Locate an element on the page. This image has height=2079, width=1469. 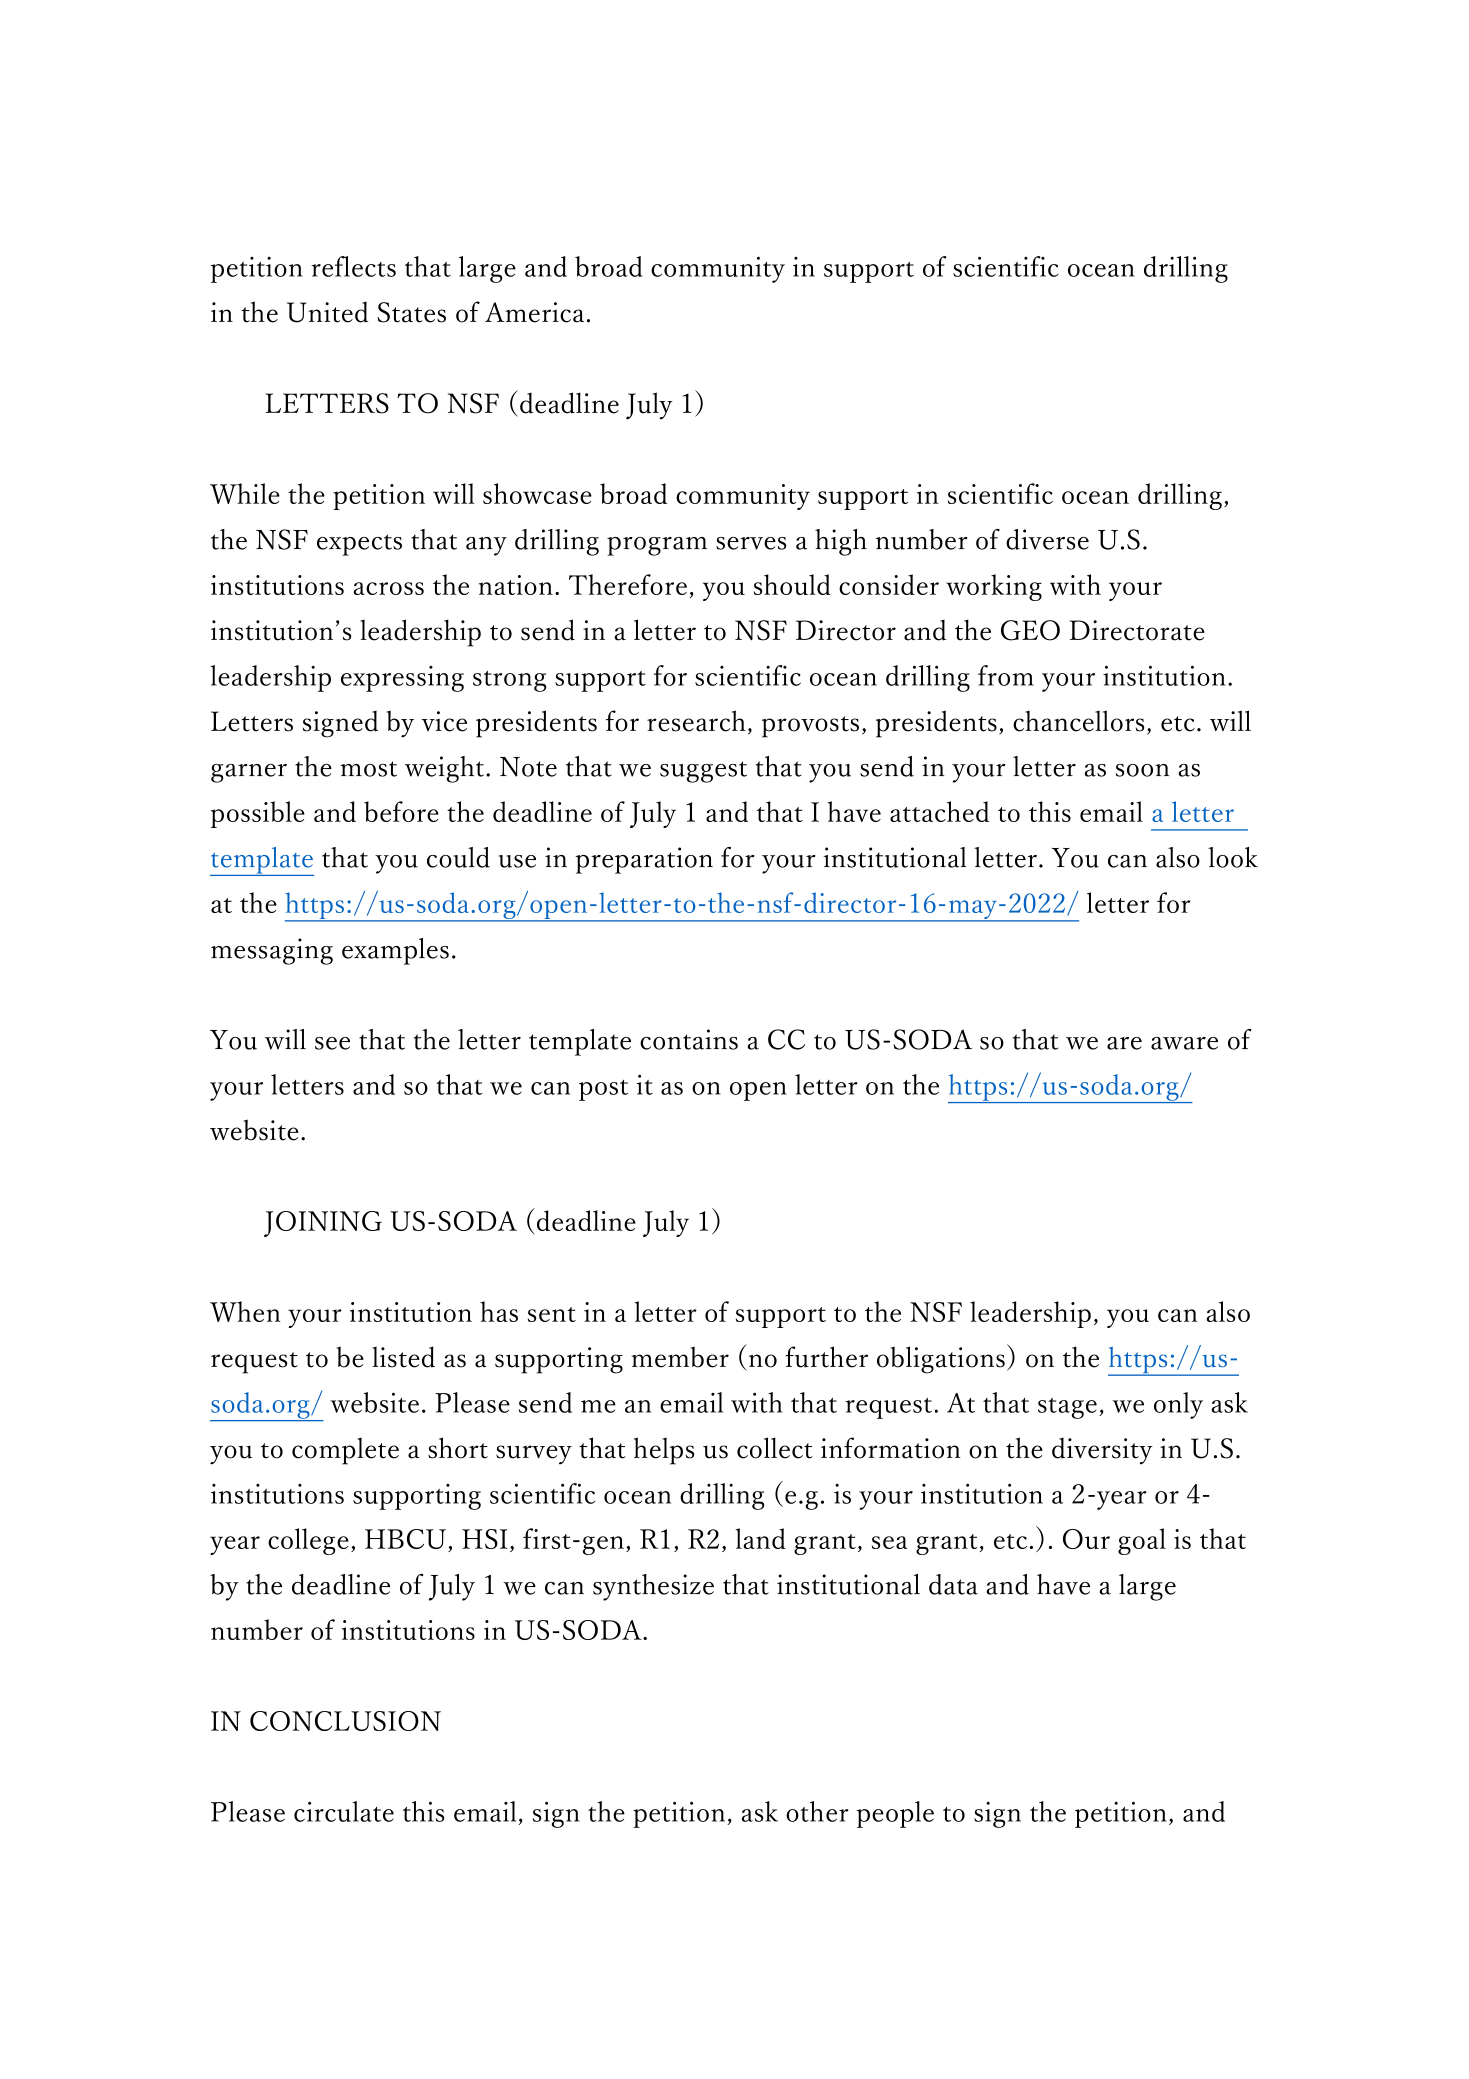
most is located at coordinates (368, 769).
